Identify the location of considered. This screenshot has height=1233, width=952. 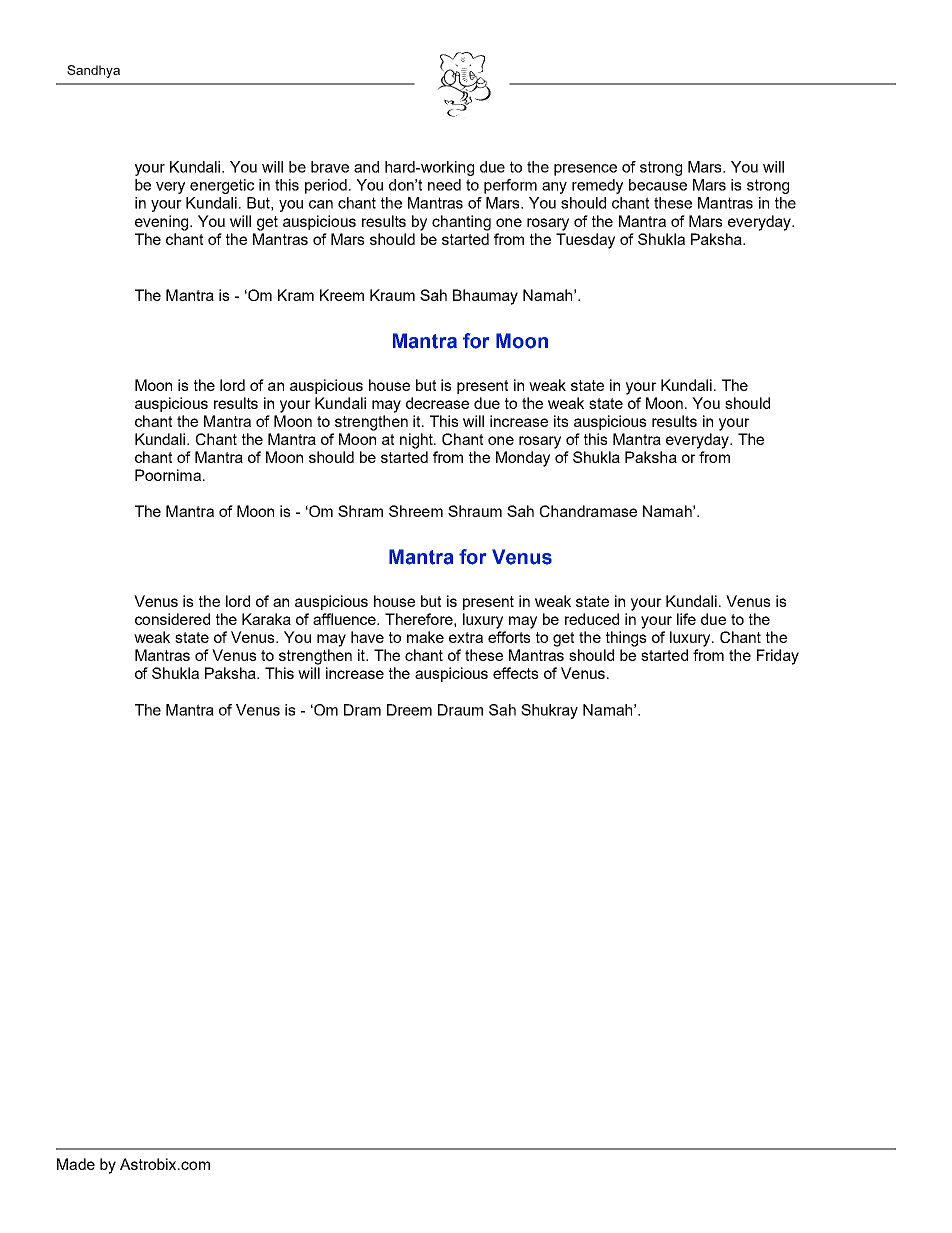
(172, 619).
